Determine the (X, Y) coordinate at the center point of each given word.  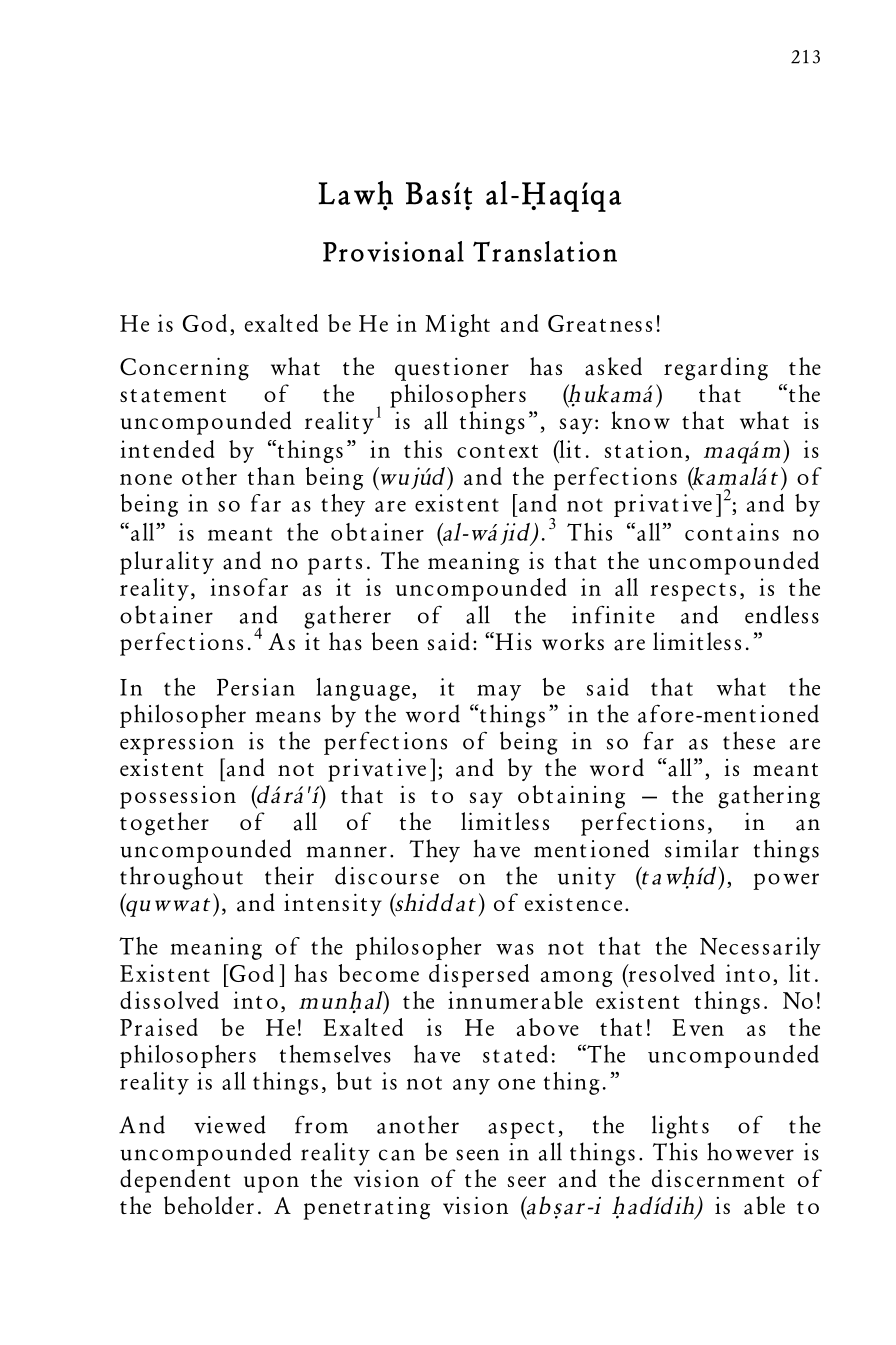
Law (347, 193)
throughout (181, 878)
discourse (387, 875)
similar (702, 848)
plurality (167, 563)
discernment (718, 1178)
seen (477, 1155)
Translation (545, 251)
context (497, 451)
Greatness (600, 323)
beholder (209, 1205)
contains (732, 532)
